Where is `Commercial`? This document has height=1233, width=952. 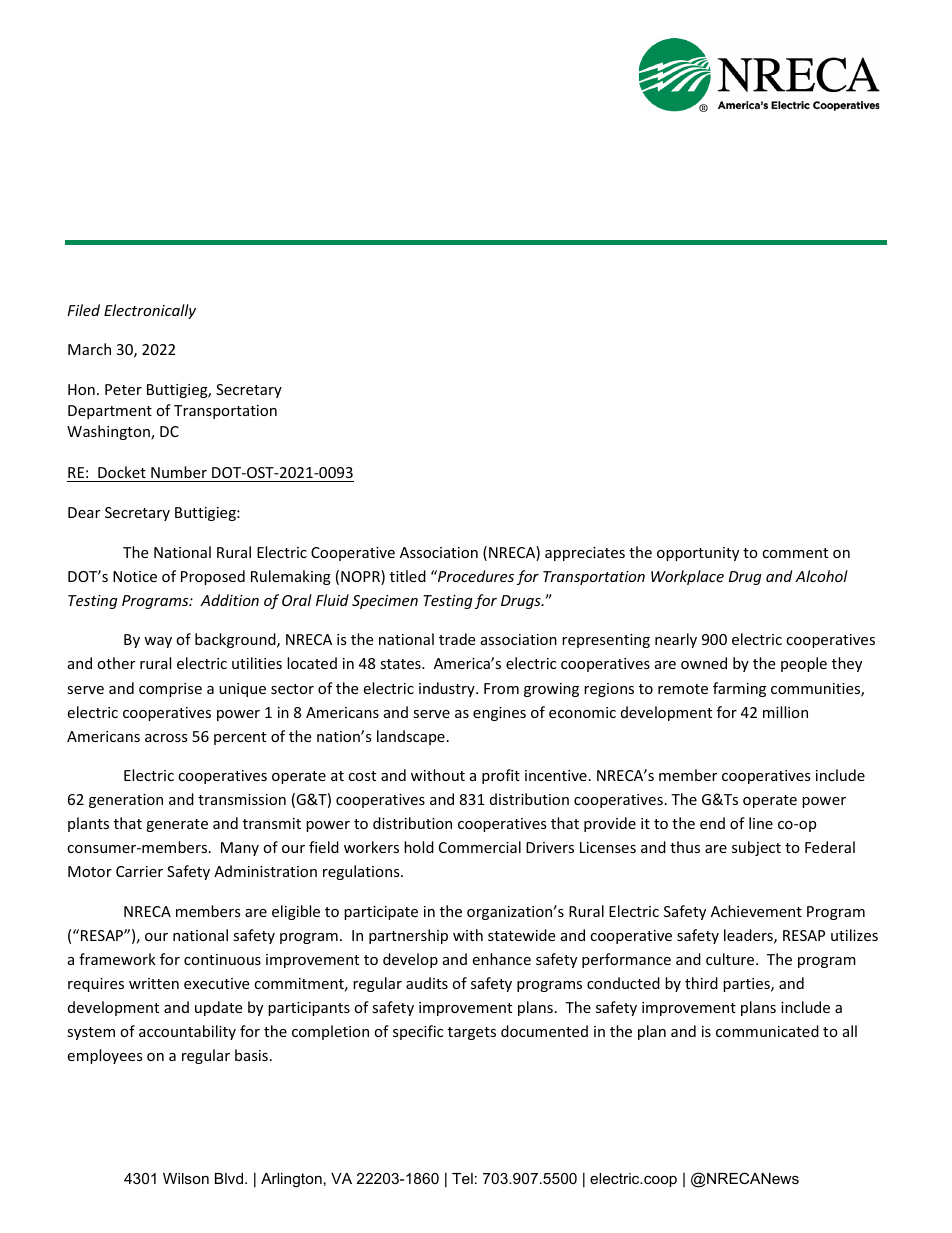
Commercial is located at coordinates (480, 847).
